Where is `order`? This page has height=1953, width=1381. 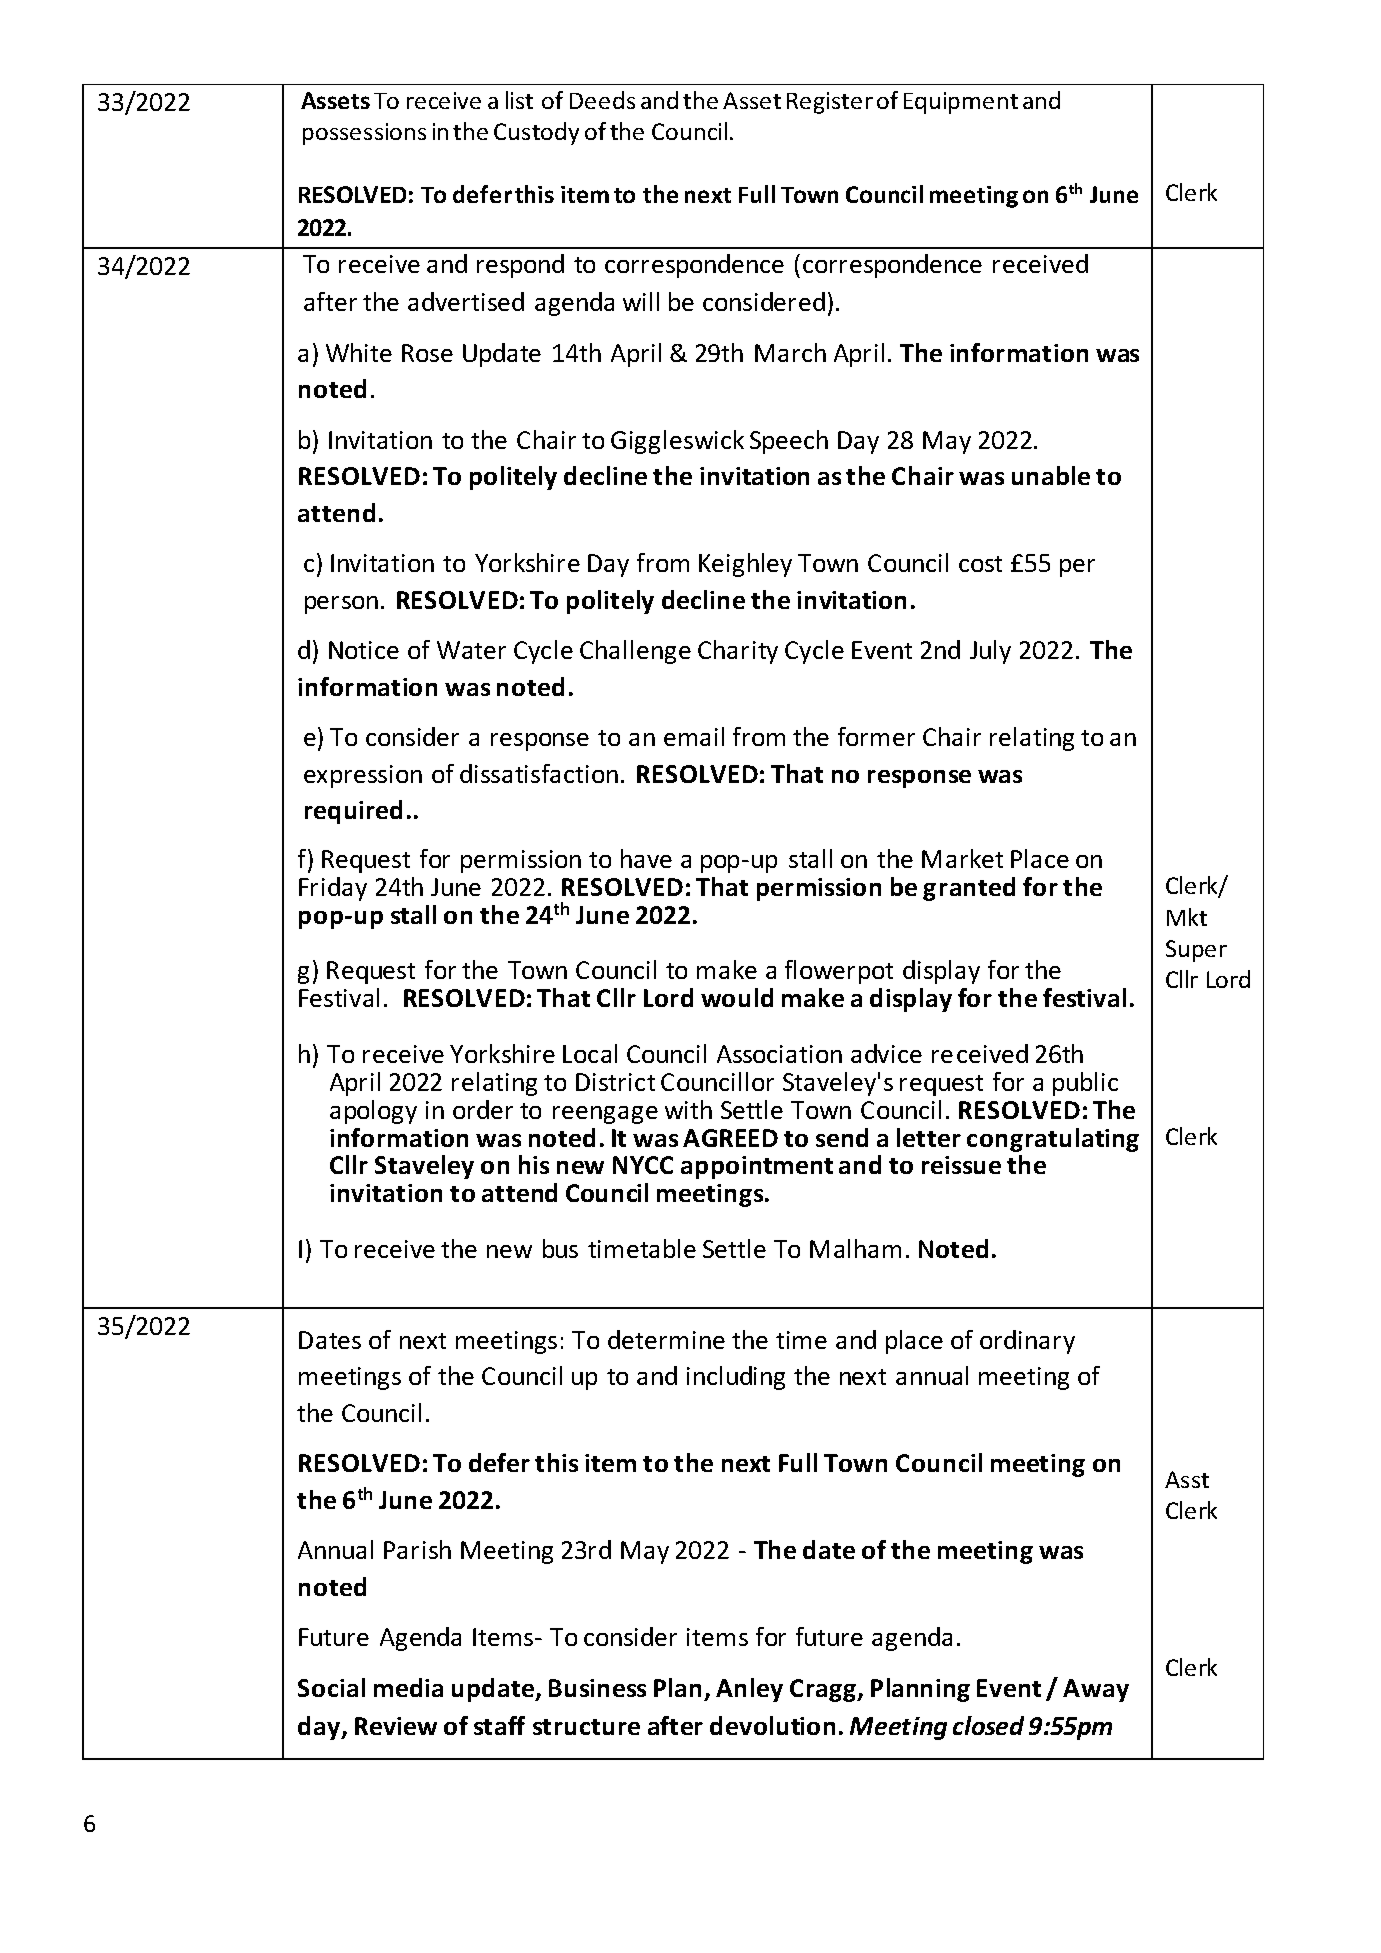
order is located at coordinates (483, 1109).
